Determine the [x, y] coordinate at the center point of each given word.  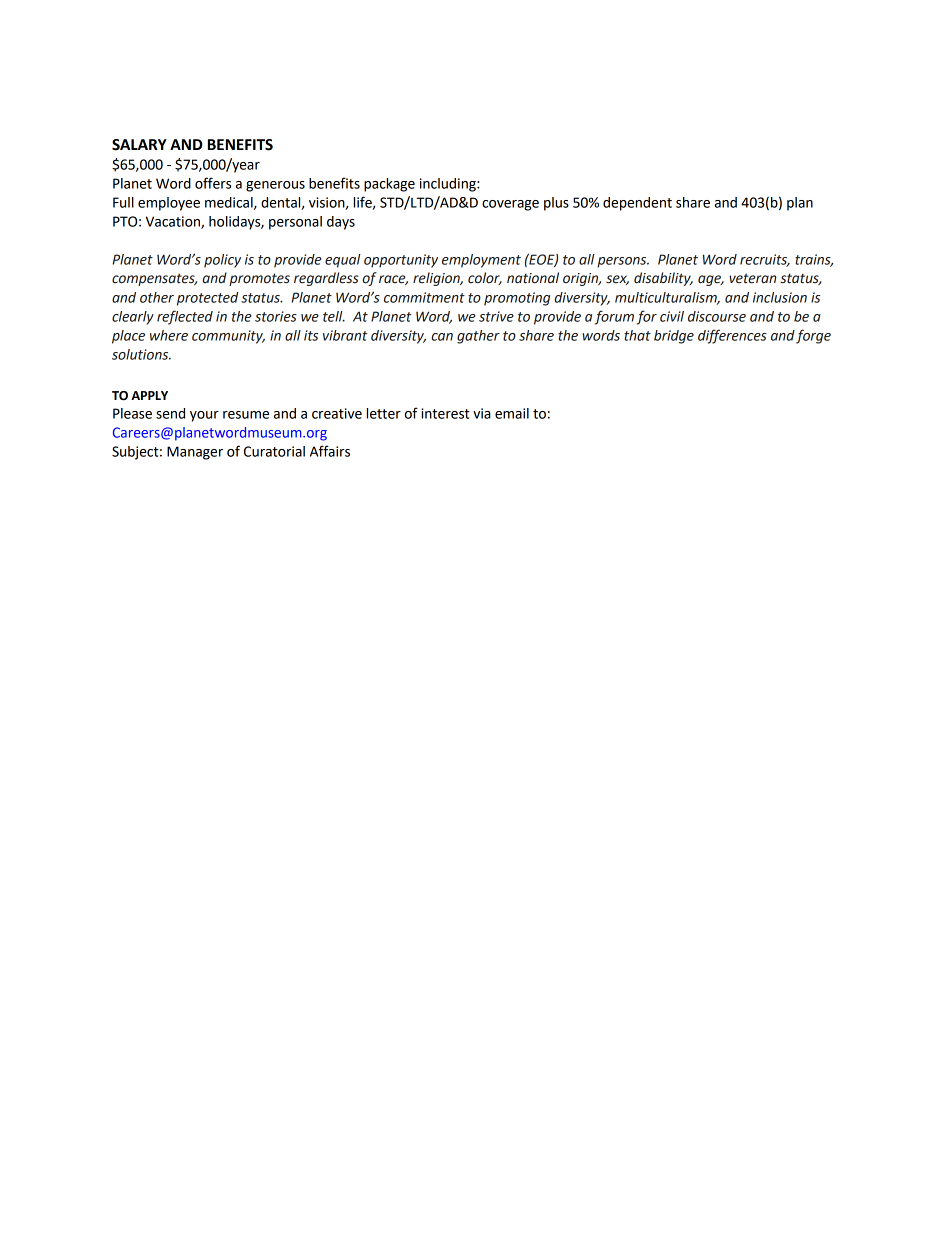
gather [478, 337]
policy [222, 261]
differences [732, 336]
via [482, 413]
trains [814, 260]
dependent [637, 204]
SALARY [139, 145]
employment [481, 261]
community [228, 337]
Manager [195, 453]
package [389, 185]
